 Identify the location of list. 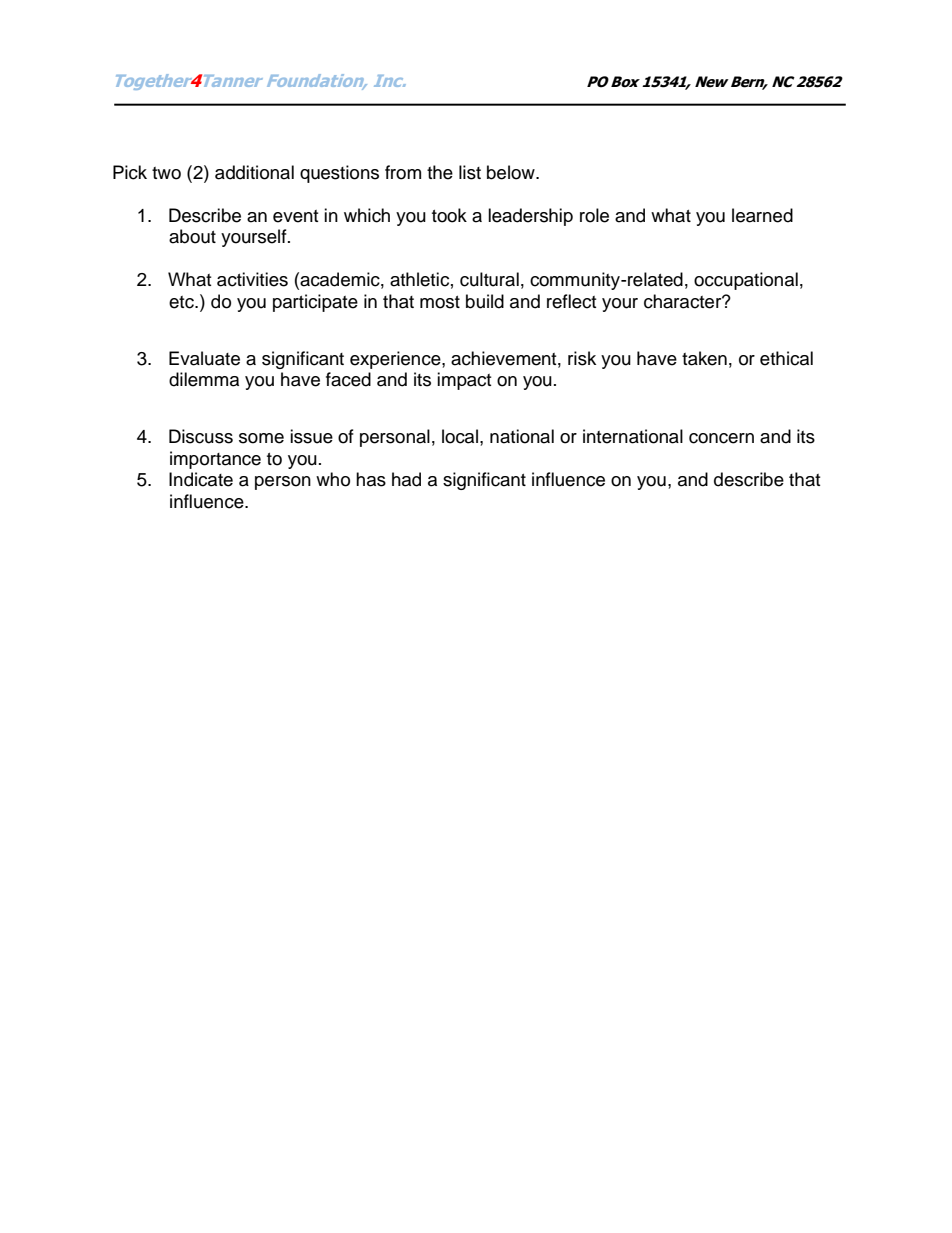
(470, 172).
